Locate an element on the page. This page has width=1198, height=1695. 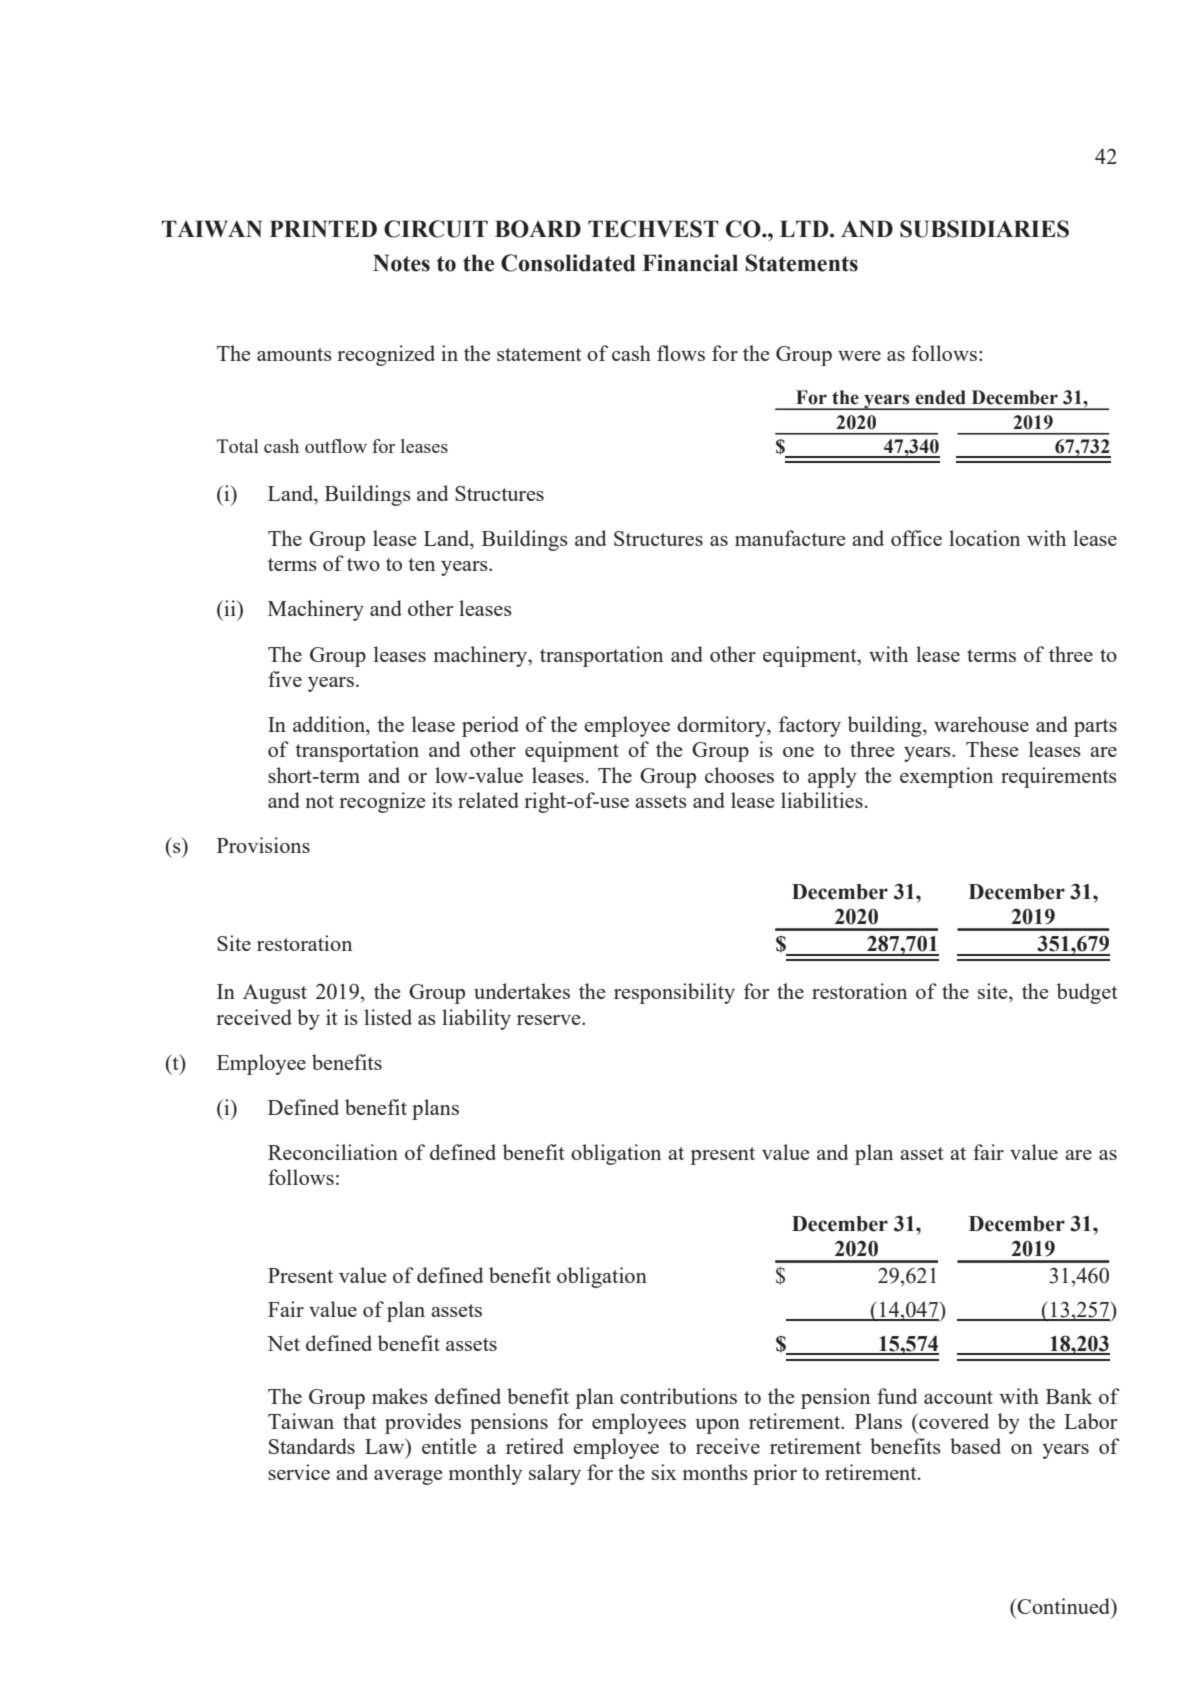
service is located at coordinates (299, 1472).
